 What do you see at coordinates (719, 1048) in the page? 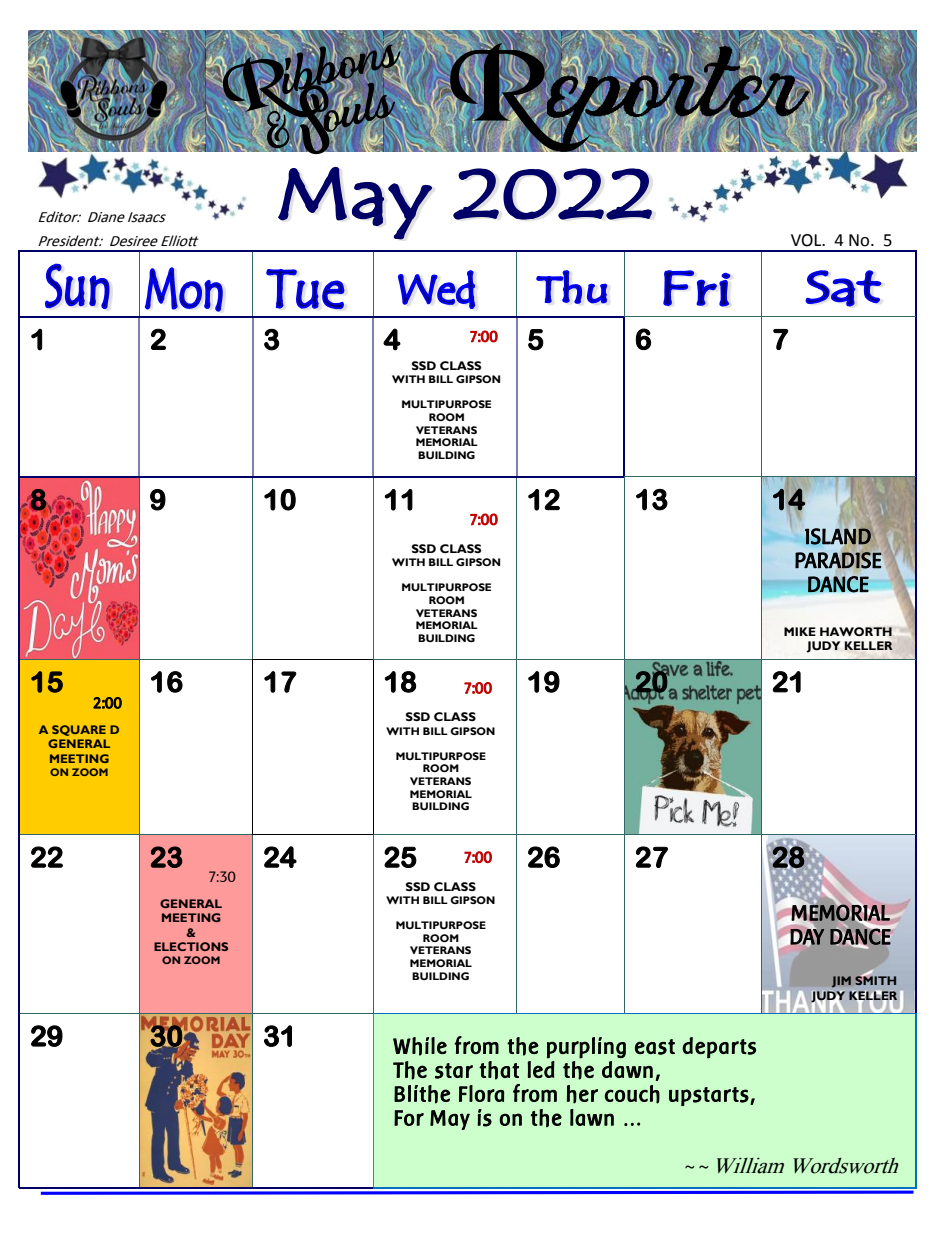
I see `departs` at bounding box center [719, 1048].
